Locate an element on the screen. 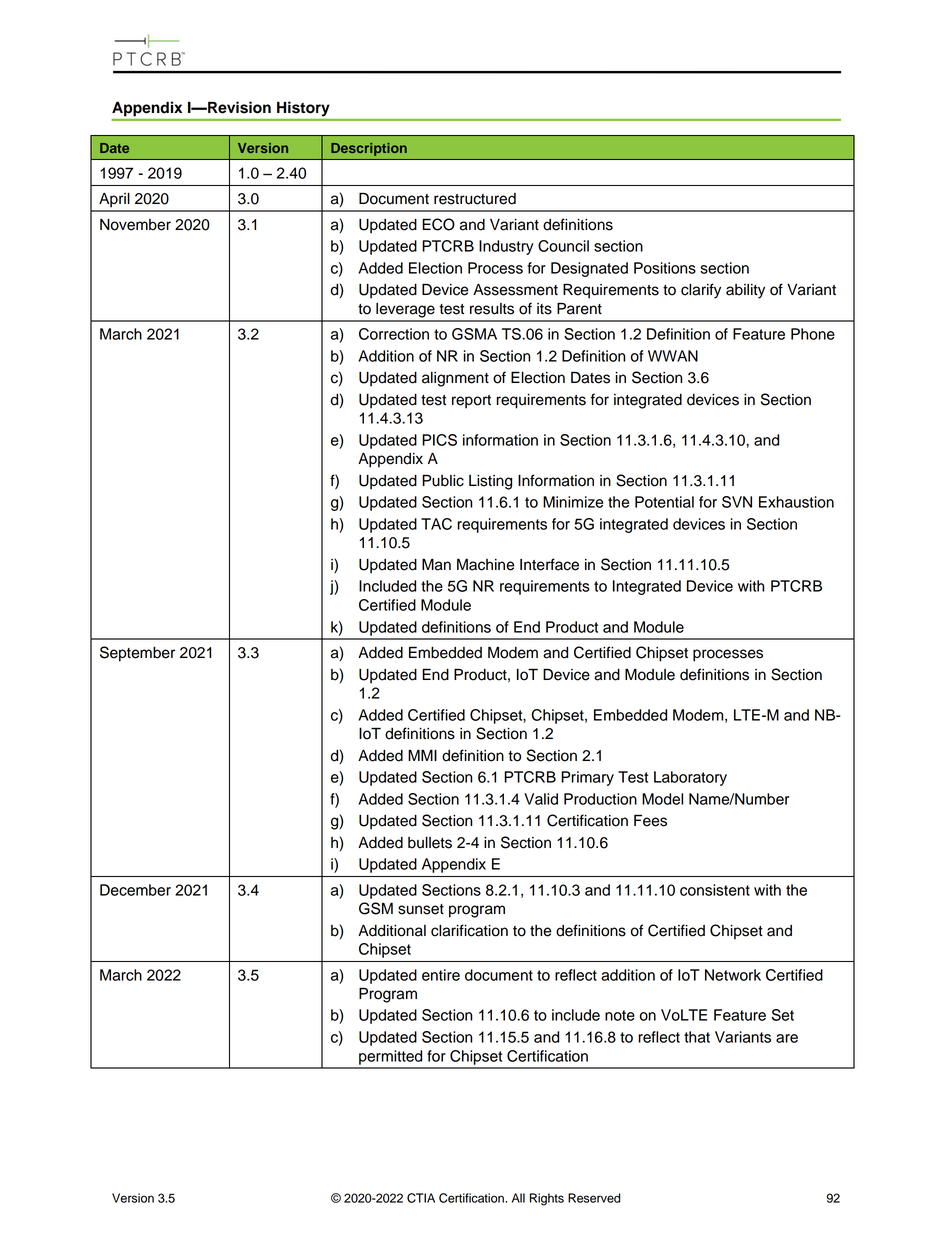 The image size is (952, 1233). bullets is located at coordinates (430, 843).
